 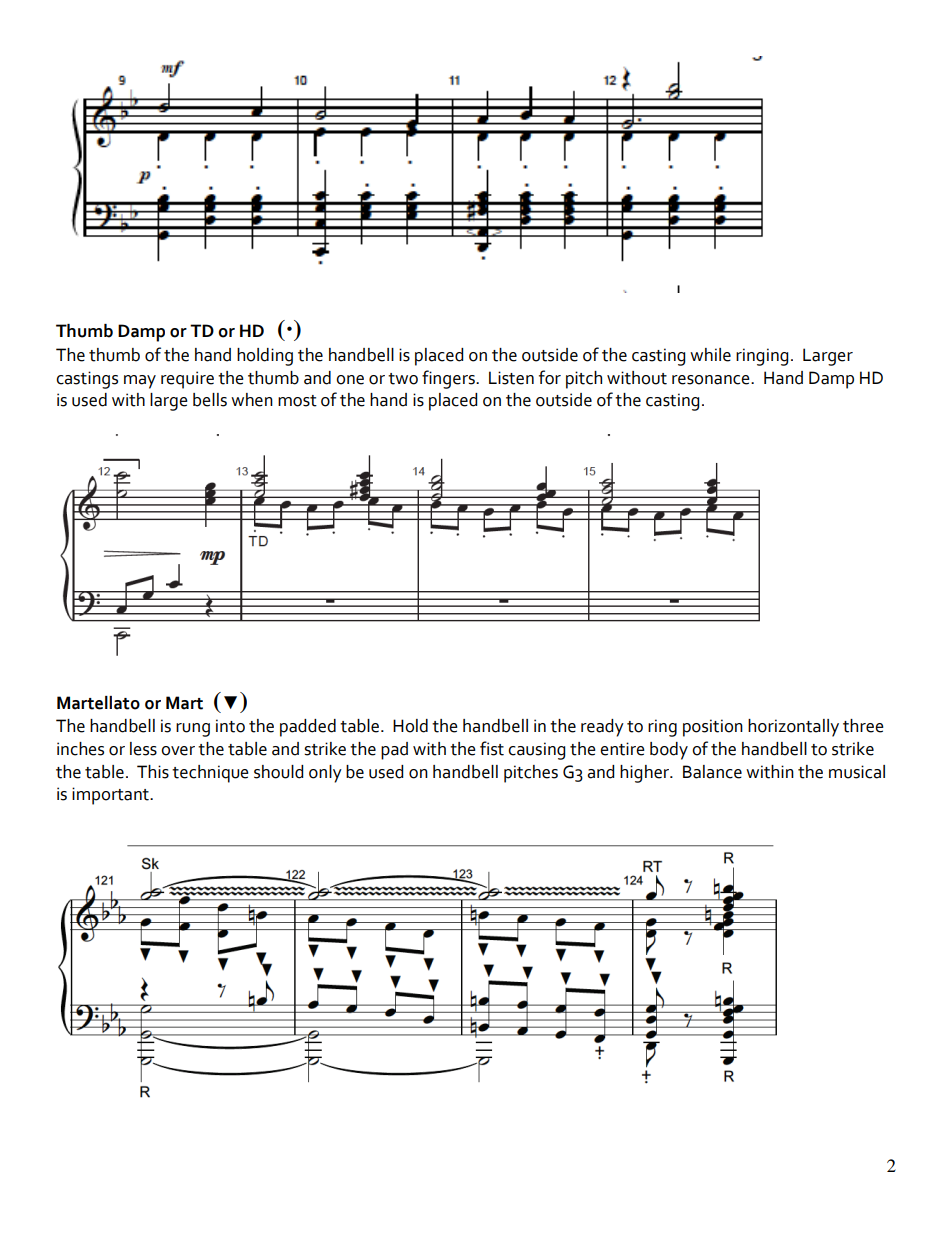 I want to click on Balance, so click(x=712, y=772).
